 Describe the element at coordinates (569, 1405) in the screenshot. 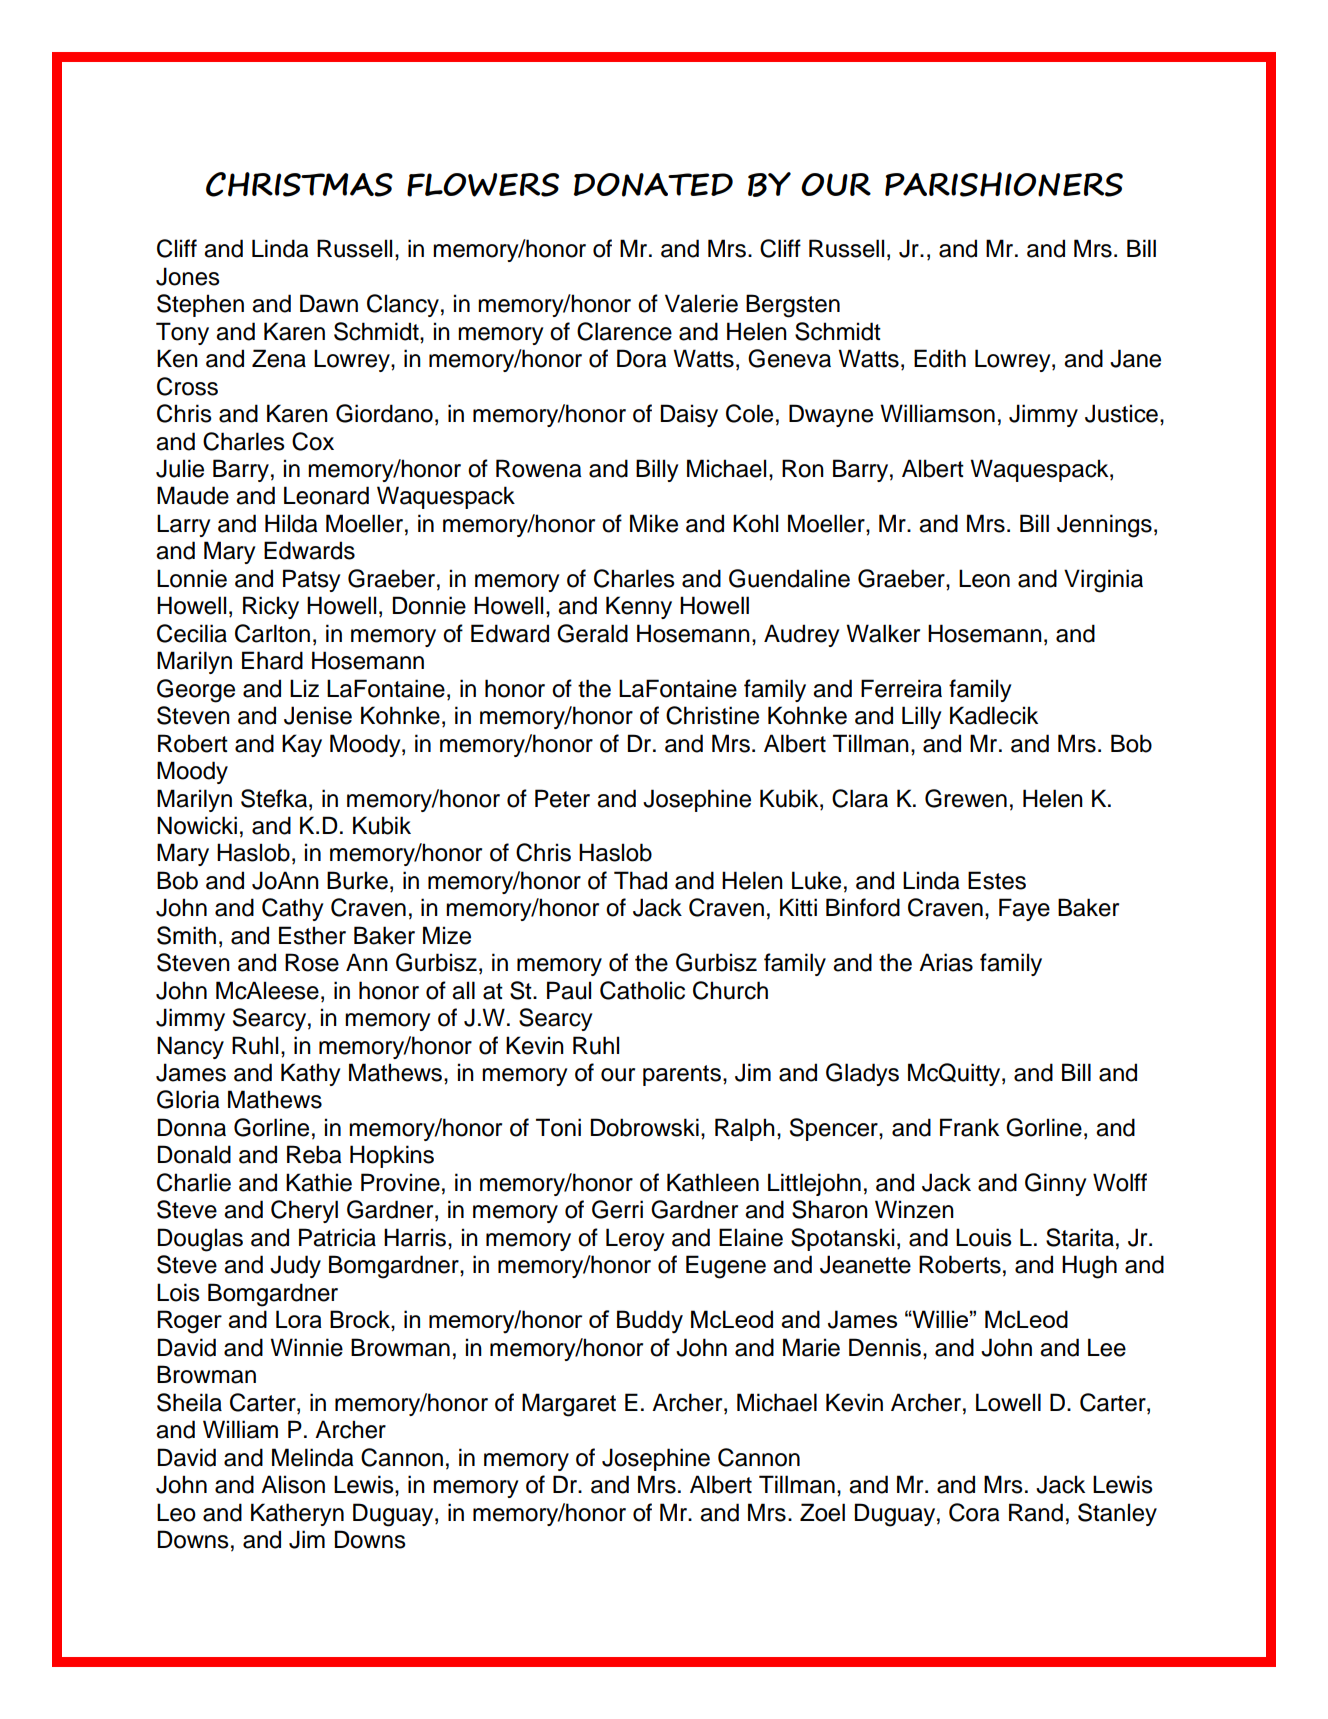

I see `Margaret` at that location.
